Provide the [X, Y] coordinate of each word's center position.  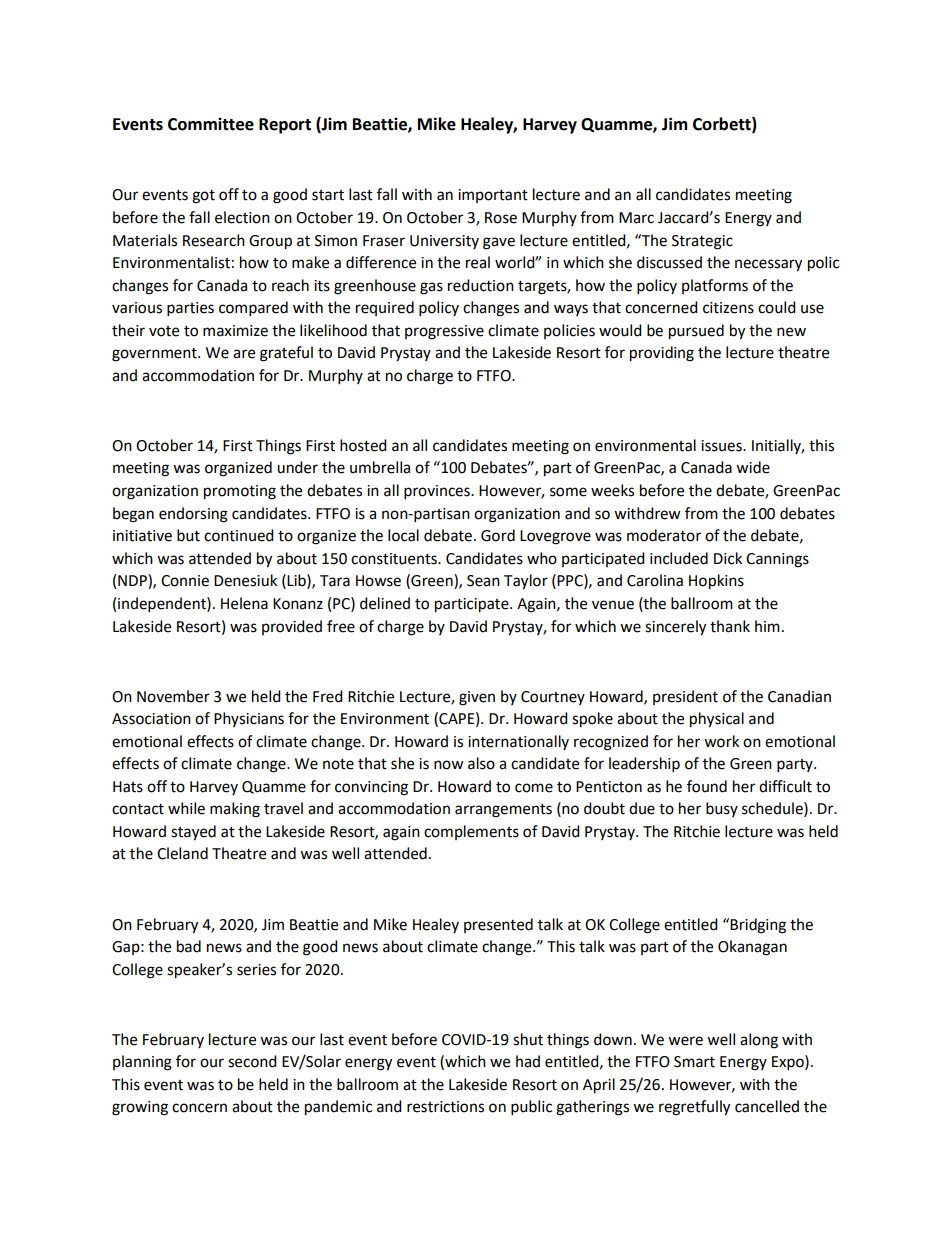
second [252, 1061]
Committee [211, 124]
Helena [244, 603]
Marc [636, 218]
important [493, 196]
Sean [483, 581]
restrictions [445, 1107]
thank [730, 626]
